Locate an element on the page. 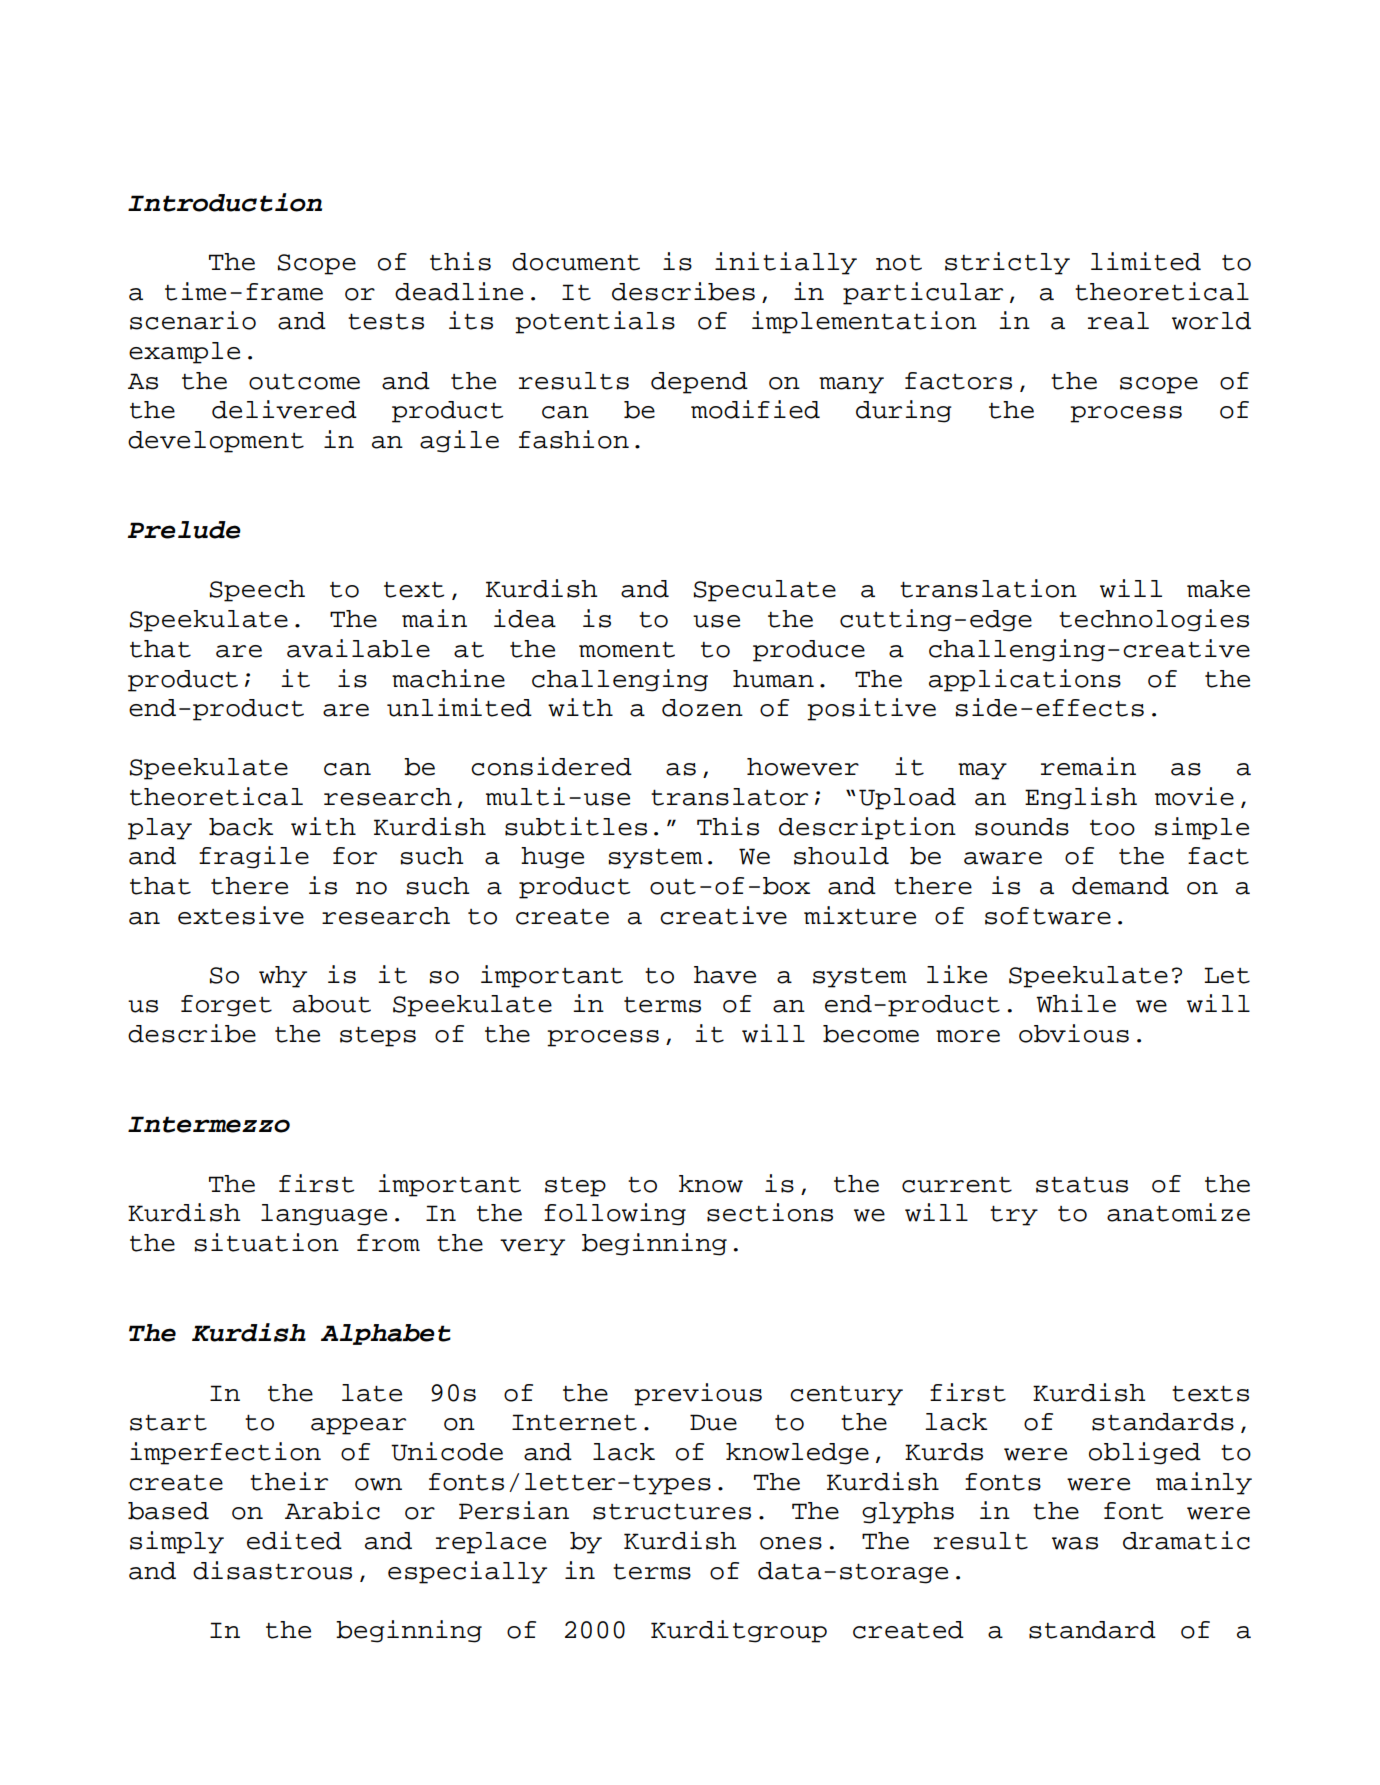  was is located at coordinates (1075, 1543).
